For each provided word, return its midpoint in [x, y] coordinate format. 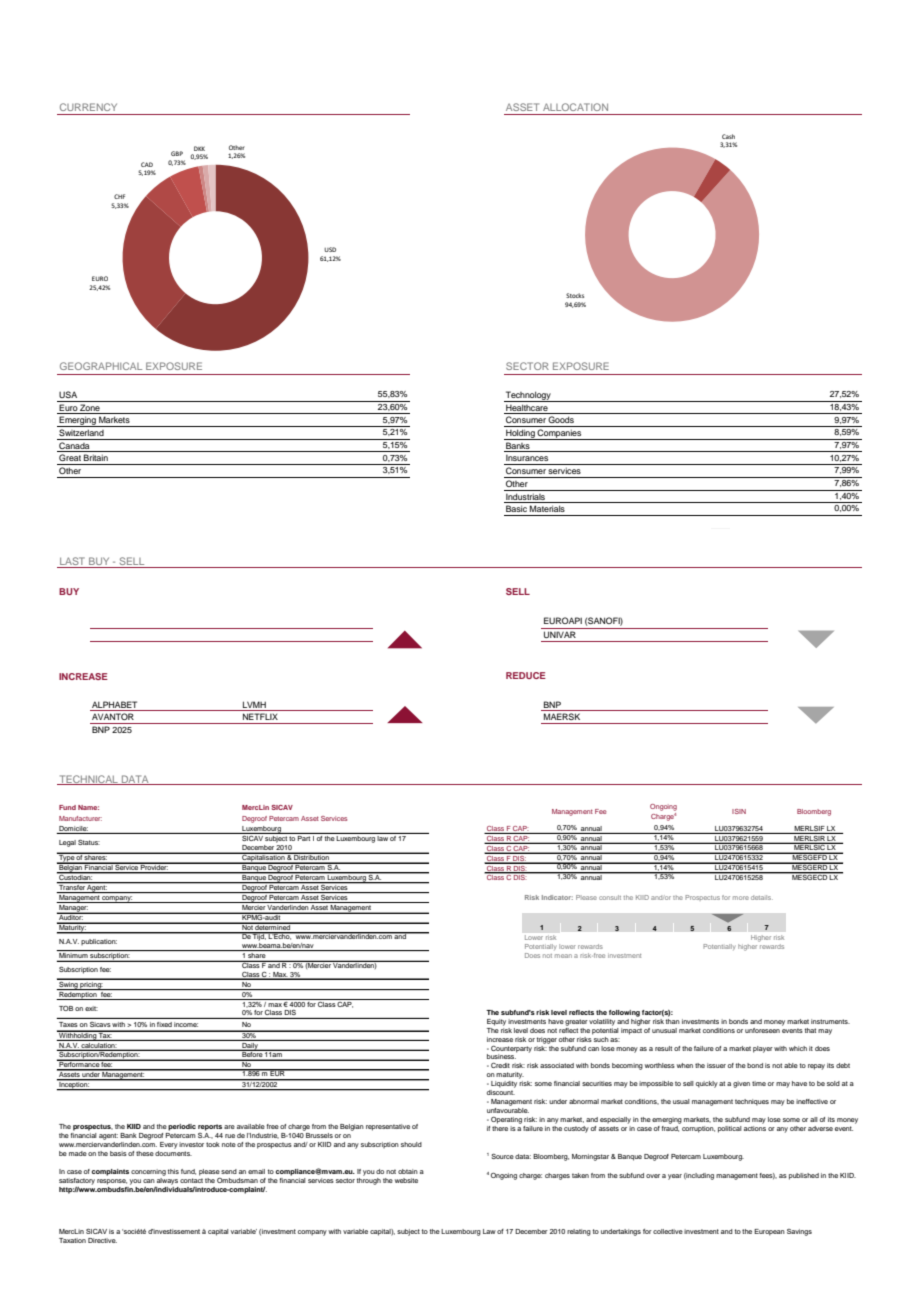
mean [563, 956]
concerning [148, 1172]
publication [99, 942]
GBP [177, 153]
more [741, 898]
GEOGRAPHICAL [101, 366]
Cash [728, 136]
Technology [528, 396]
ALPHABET [114, 704]
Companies [560, 434]
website [406, 1180]
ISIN [739, 811]
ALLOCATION [575, 107]
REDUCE [526, 675]
